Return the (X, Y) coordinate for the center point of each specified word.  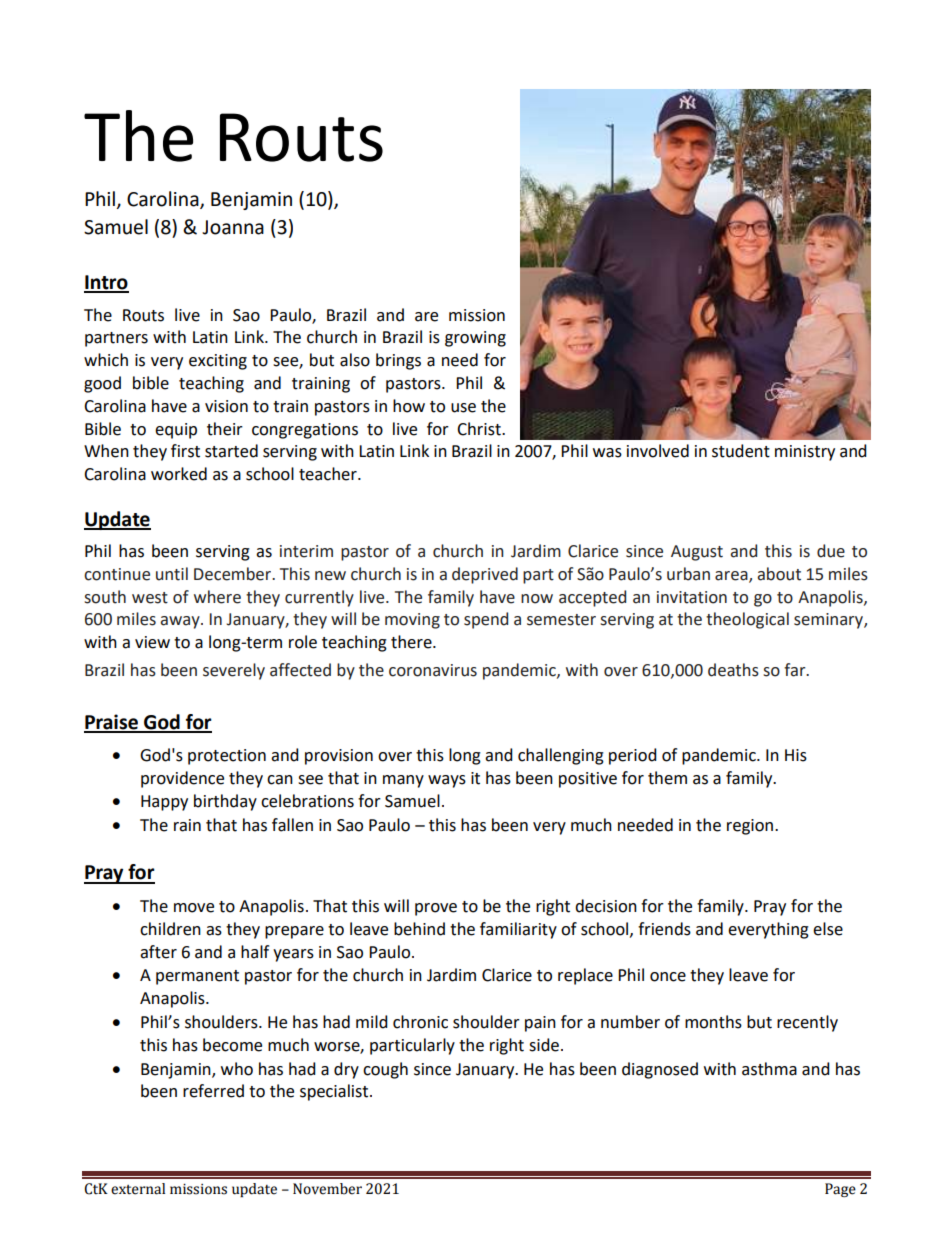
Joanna (233, 227)
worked (179, 474)
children (170, 929)
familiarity (518, 930)
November (327, 1189)
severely (234, 671)
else (828, 929)
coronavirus (433, 670)
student (741, 451)
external (138, 1189)
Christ (480, 429)
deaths (733, 670)
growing (475, 339)
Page (840, 1190)
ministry (805, 453)
